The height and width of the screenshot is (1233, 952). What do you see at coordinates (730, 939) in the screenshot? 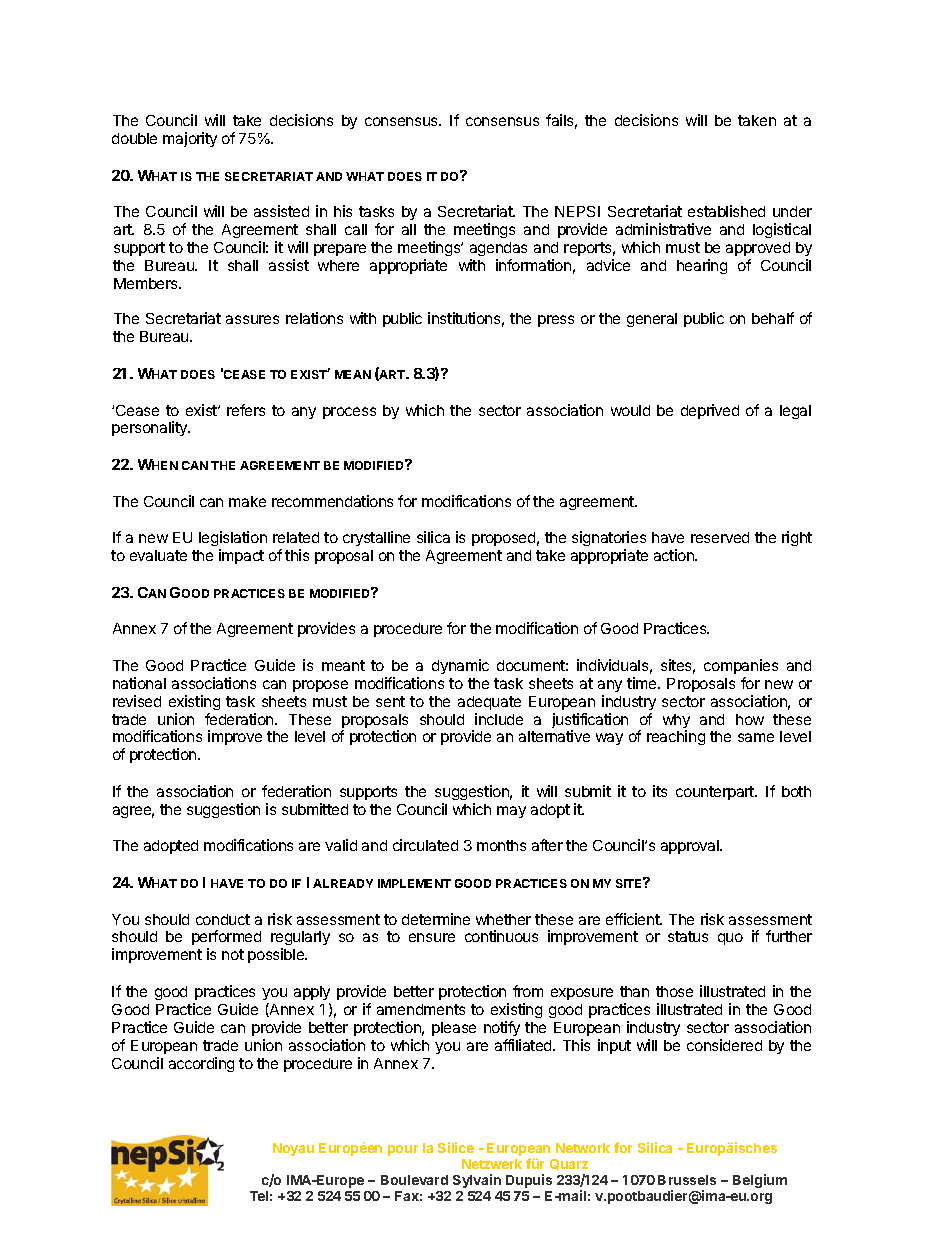
I see `quo` at bounding box center [730, 939].
